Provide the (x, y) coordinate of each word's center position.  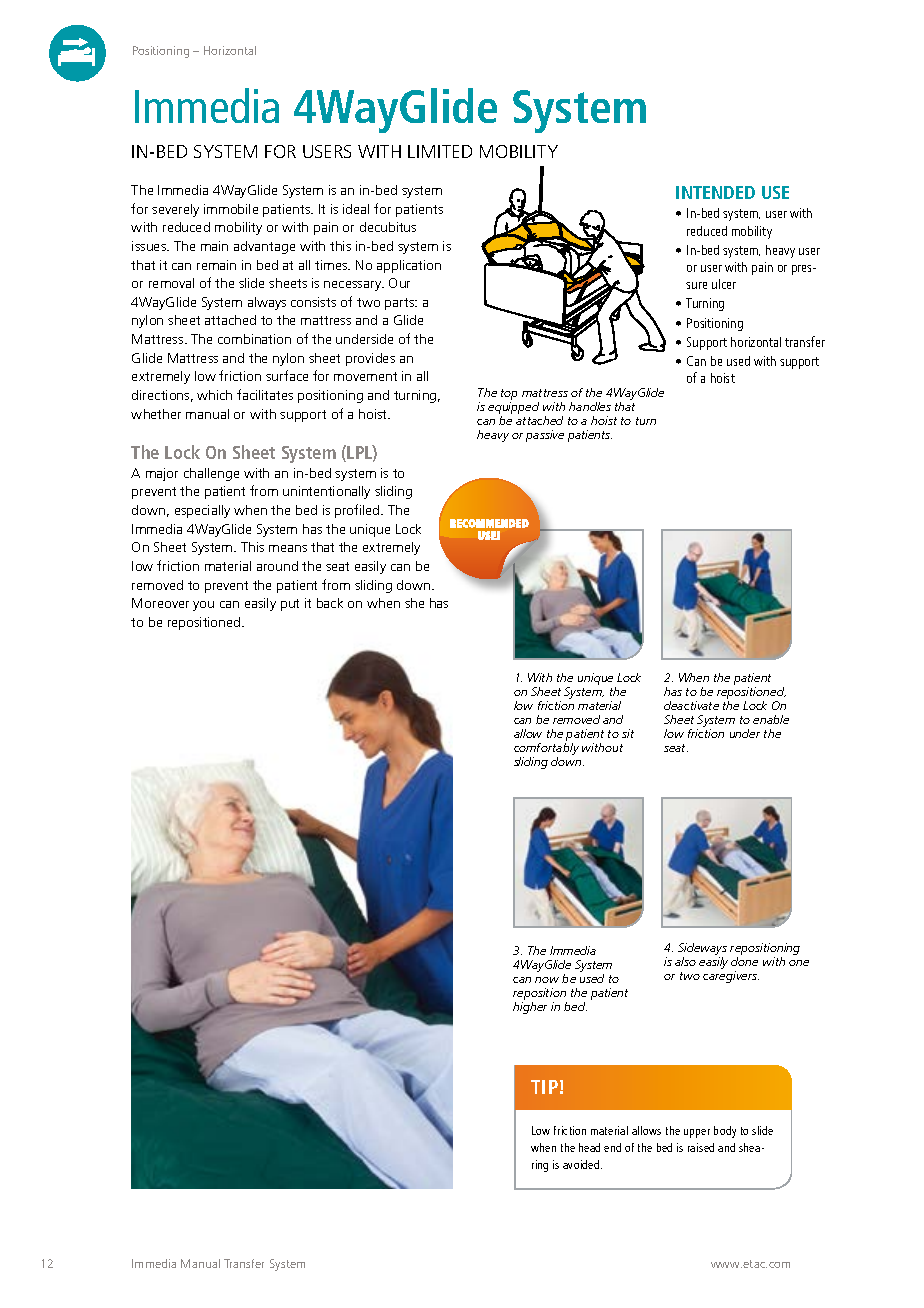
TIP (544, 1087)
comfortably (546, 750)
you (203, 606)
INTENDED (715, 192)
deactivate (691, 705)
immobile (231, 209)
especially (202, 511)
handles (590, 406)
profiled (358, 511)
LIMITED (440, 151)
